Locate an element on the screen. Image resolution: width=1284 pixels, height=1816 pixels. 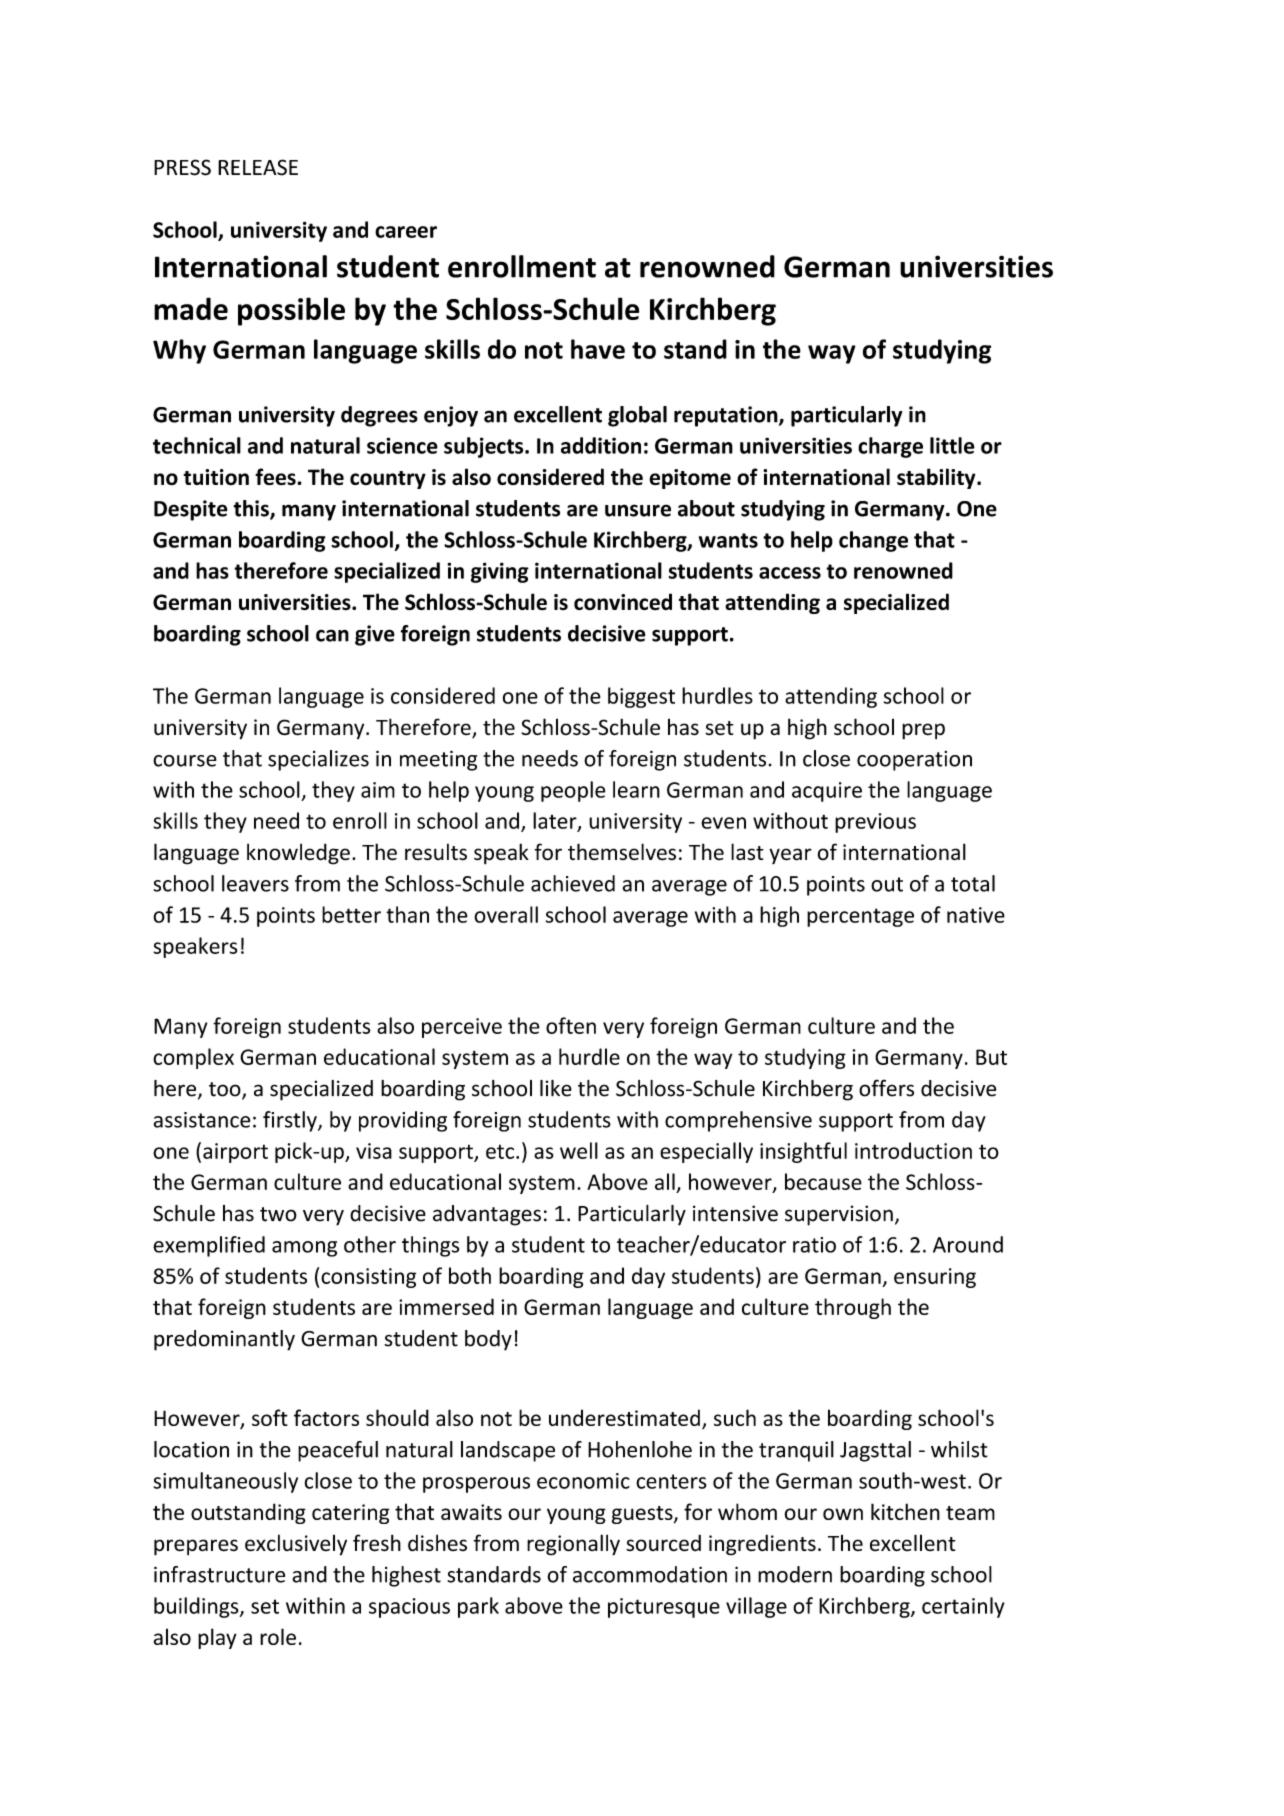
RELEASE is located at coordinates (258, 167).
